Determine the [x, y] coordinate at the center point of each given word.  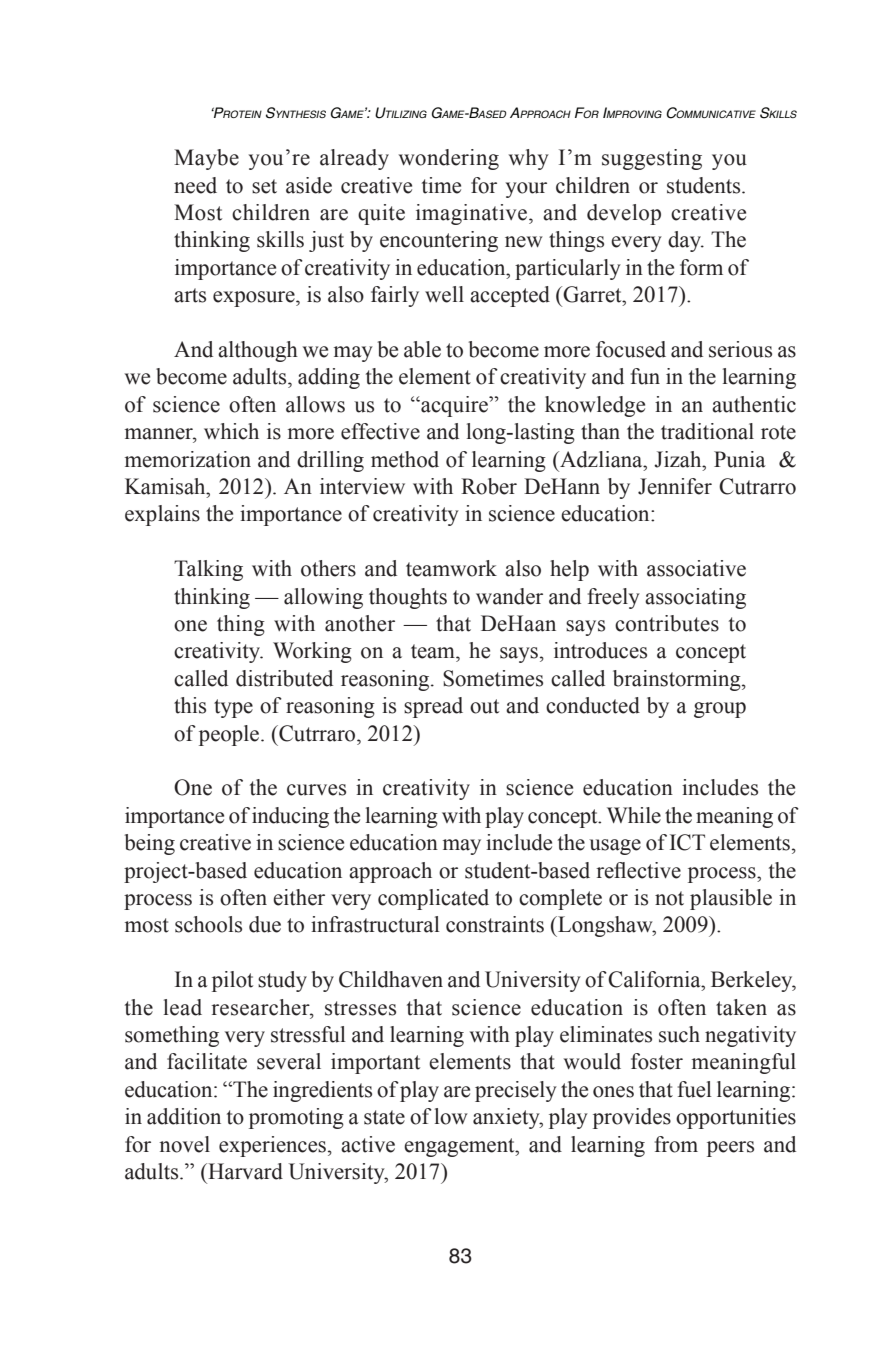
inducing [290, 817]
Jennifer [675, 486]
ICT [687, 842]
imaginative [471, 214]
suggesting [652, 159]
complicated [433, 899]
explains [162, 515]
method [405, 459]
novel [184, 1144]
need [195, 185]
